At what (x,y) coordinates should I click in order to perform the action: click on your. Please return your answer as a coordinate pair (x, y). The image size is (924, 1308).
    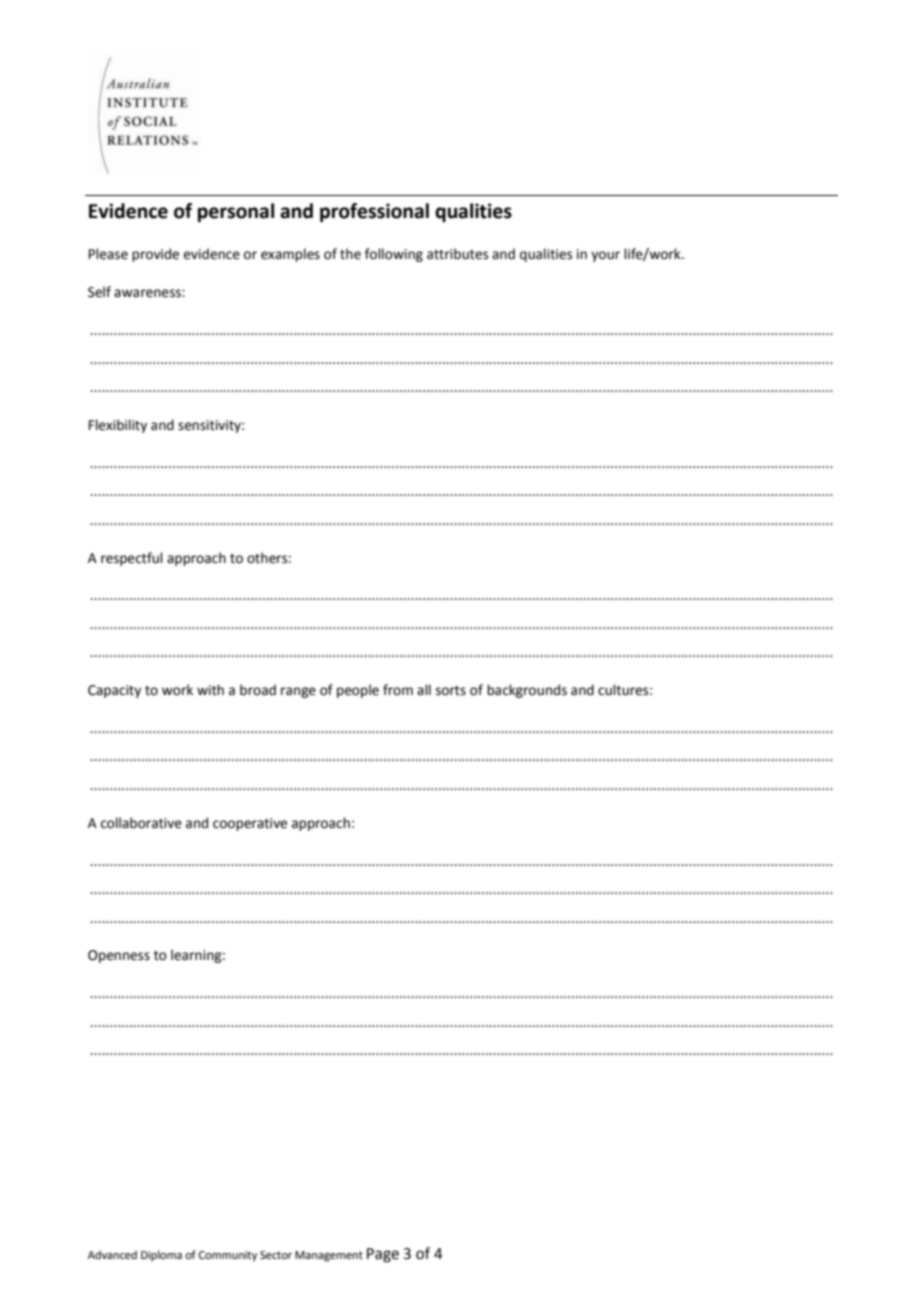
    Looking at the image, I should click on (605, 256).
